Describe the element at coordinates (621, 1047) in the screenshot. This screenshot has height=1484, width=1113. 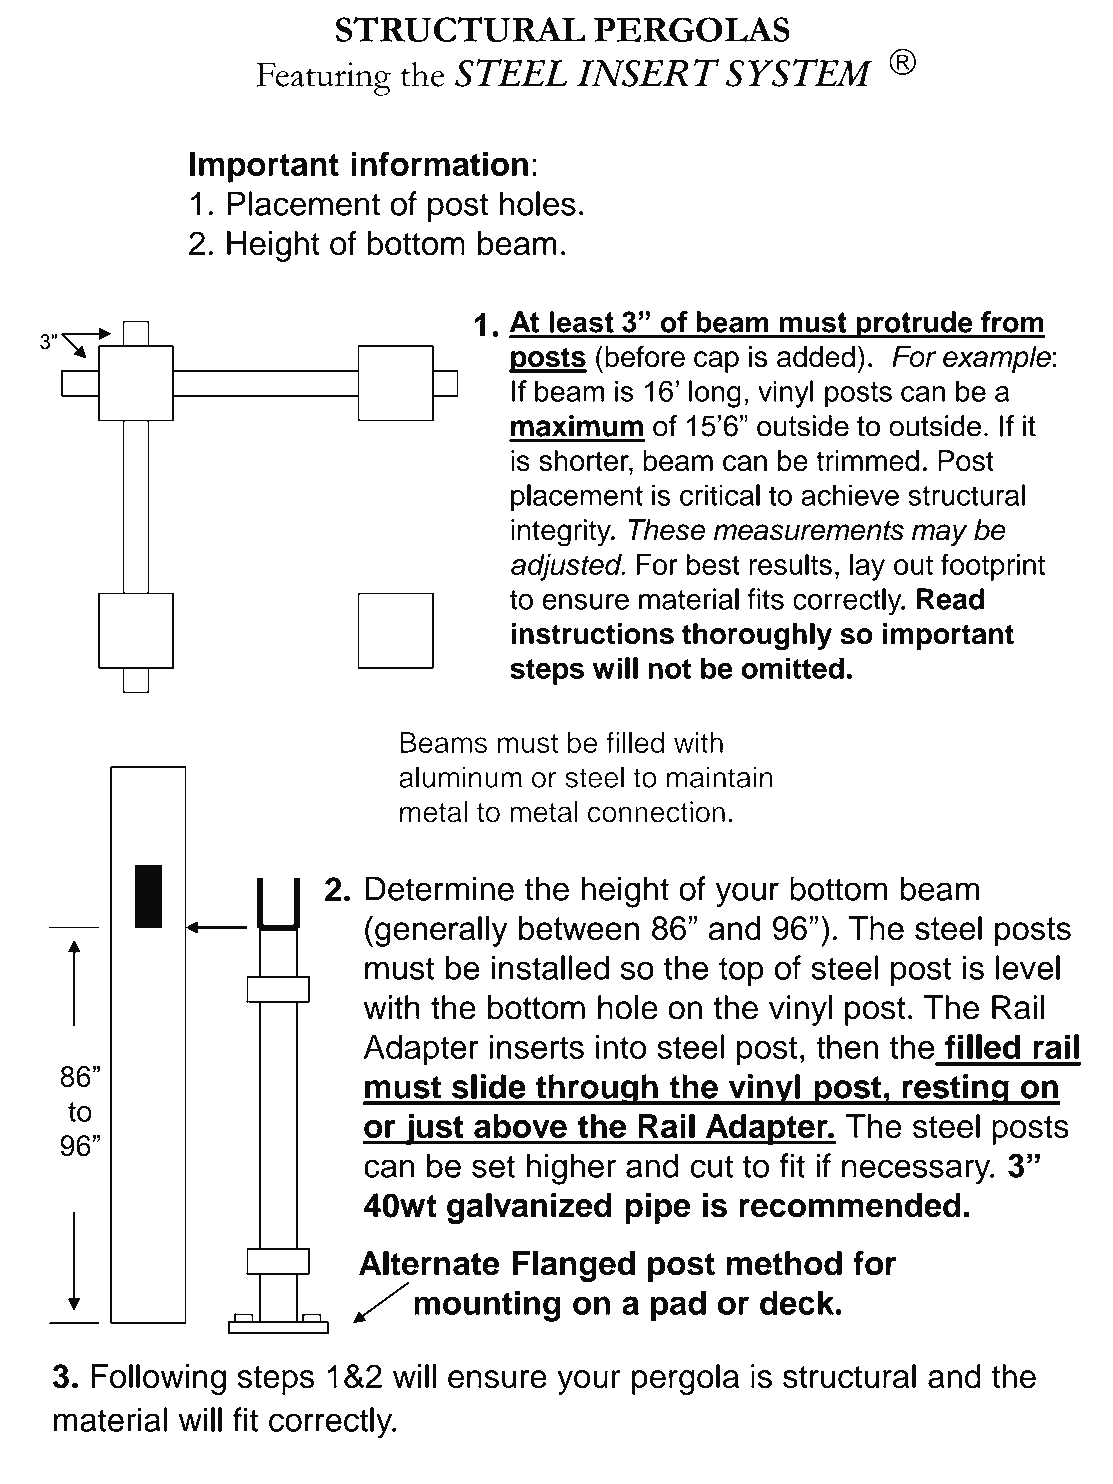
I see `into` at that location.
